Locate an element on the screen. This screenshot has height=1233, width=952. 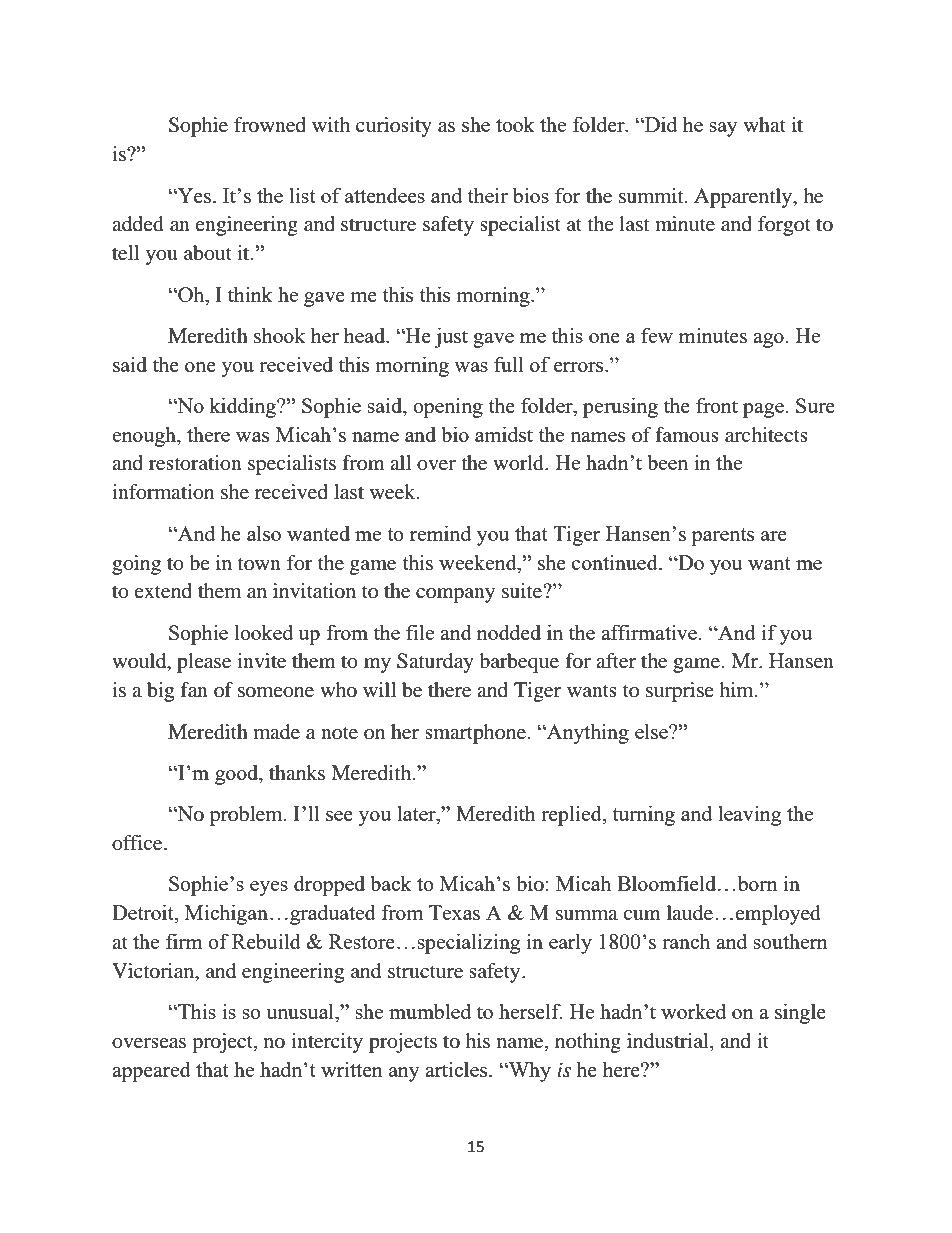
say is located at coordinates (723, 129).
